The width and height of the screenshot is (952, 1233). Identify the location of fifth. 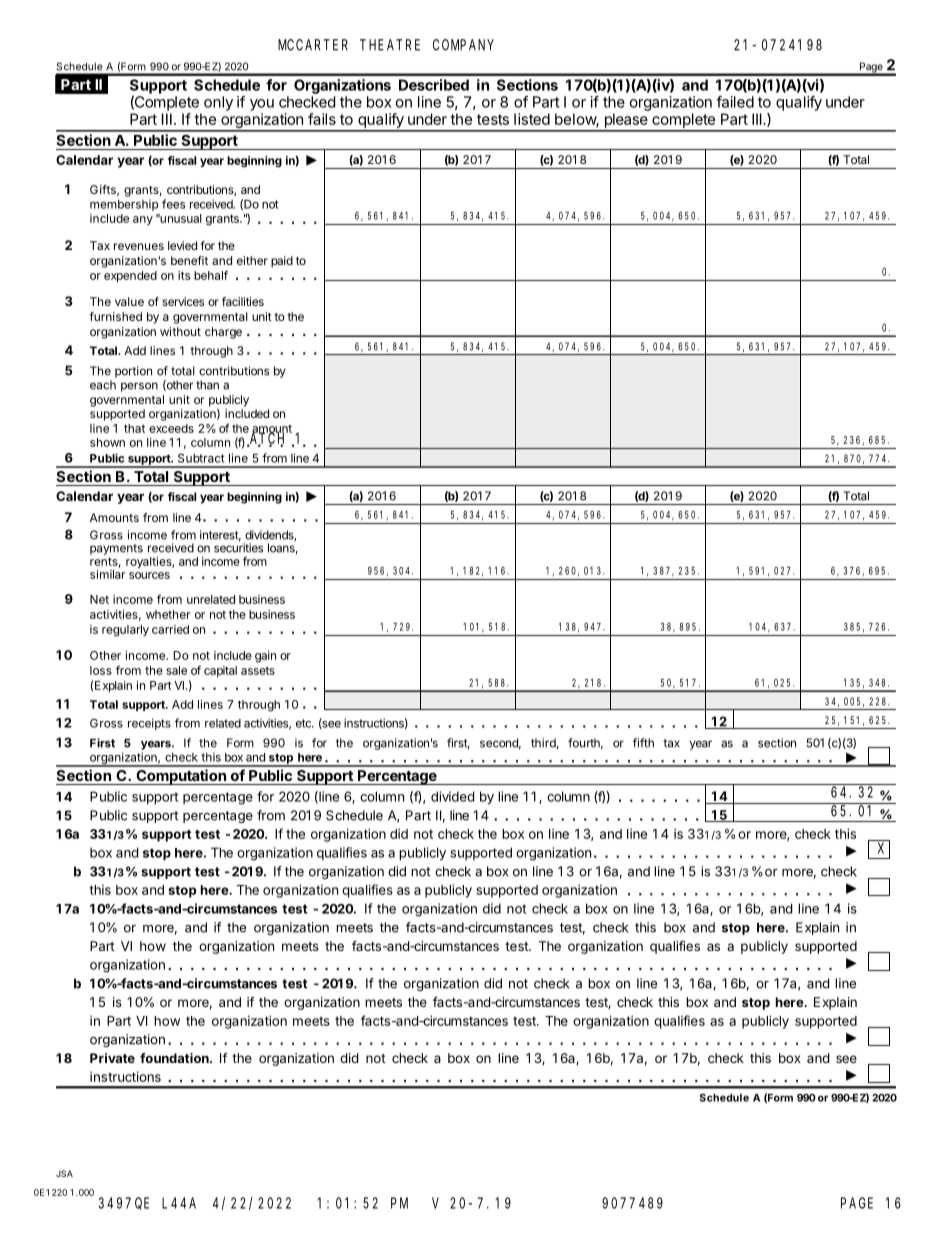
(643, 743).
